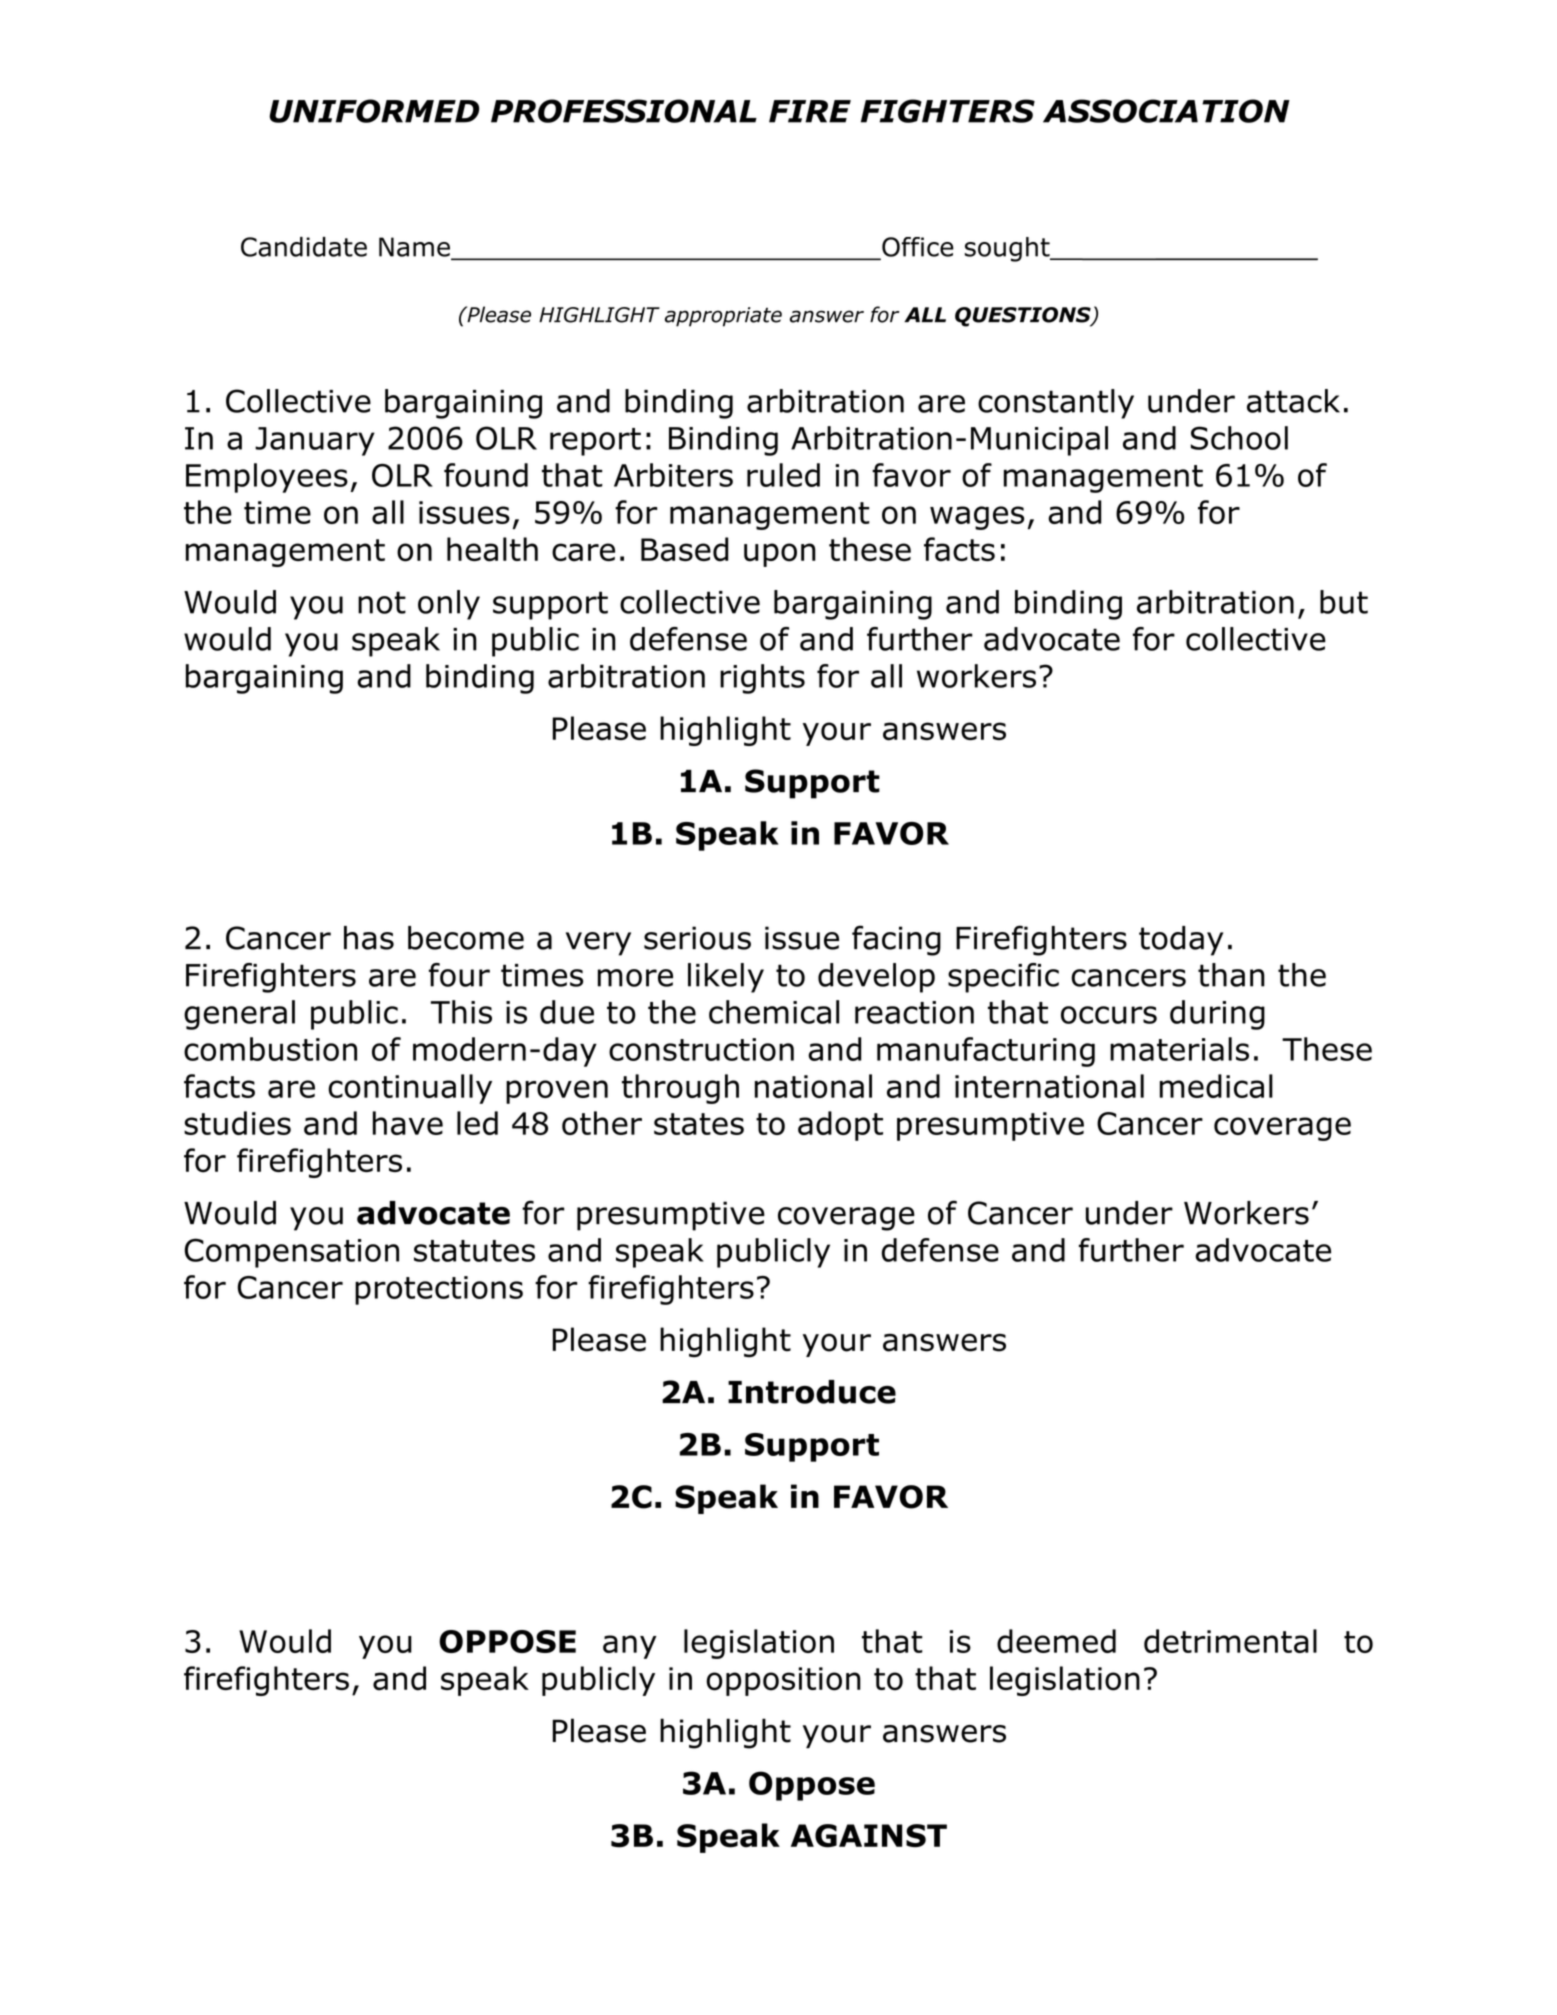 The image size is (1557, 2015). I want to click on than, so click(1231, 975).
